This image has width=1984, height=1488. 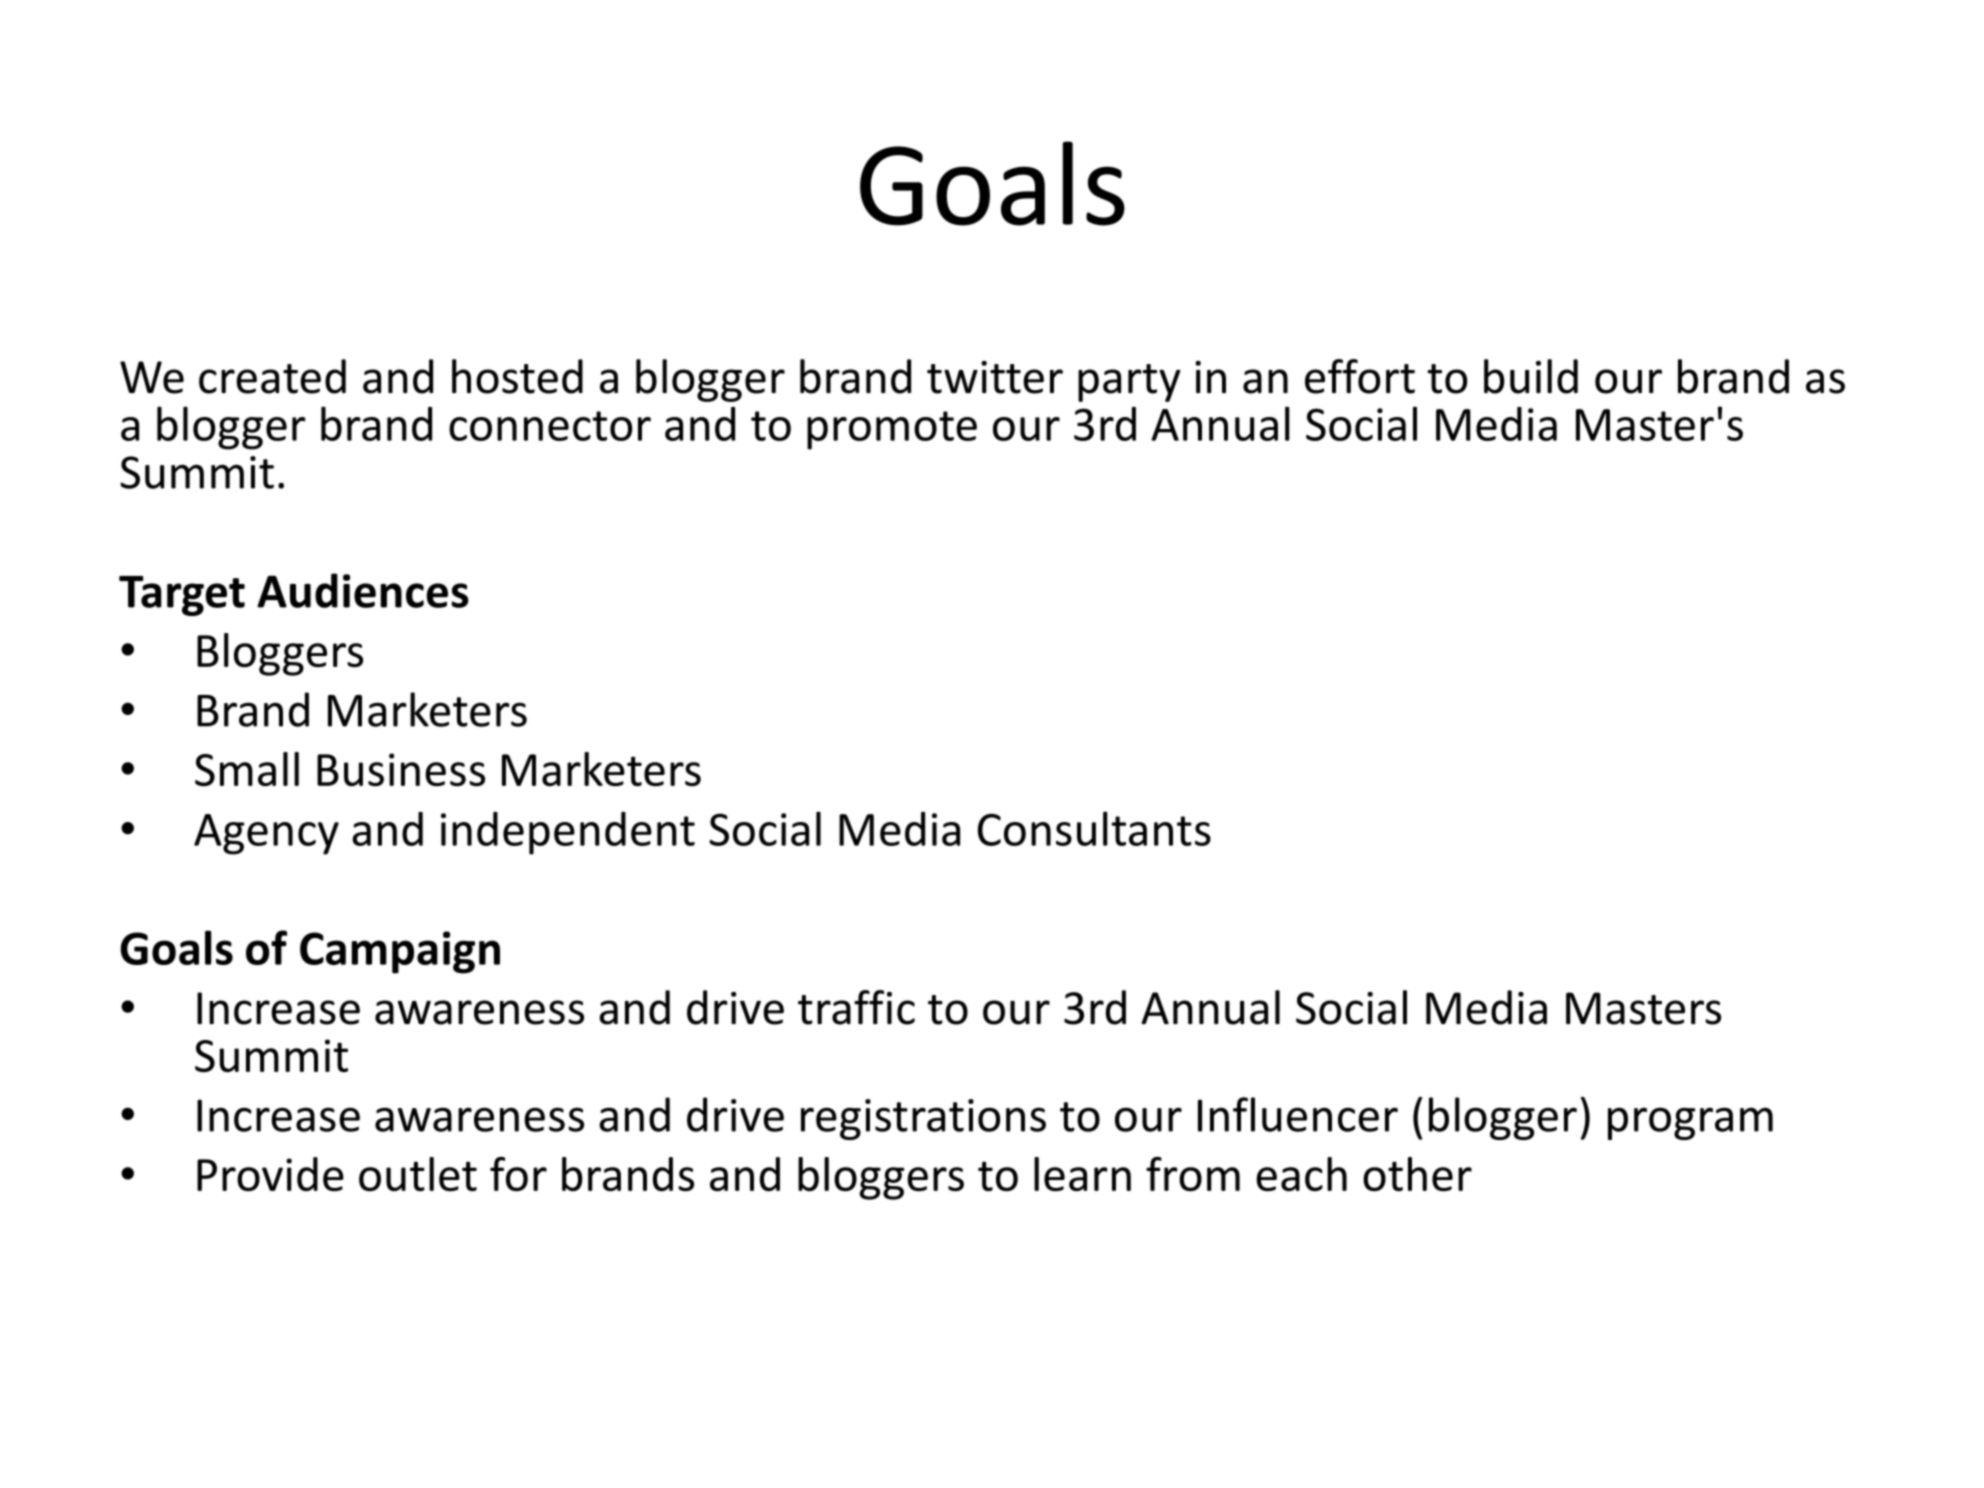 What do you see at coordinates (1531, 376) in the image?
I see `build` at bounding box center [1531, 376].
